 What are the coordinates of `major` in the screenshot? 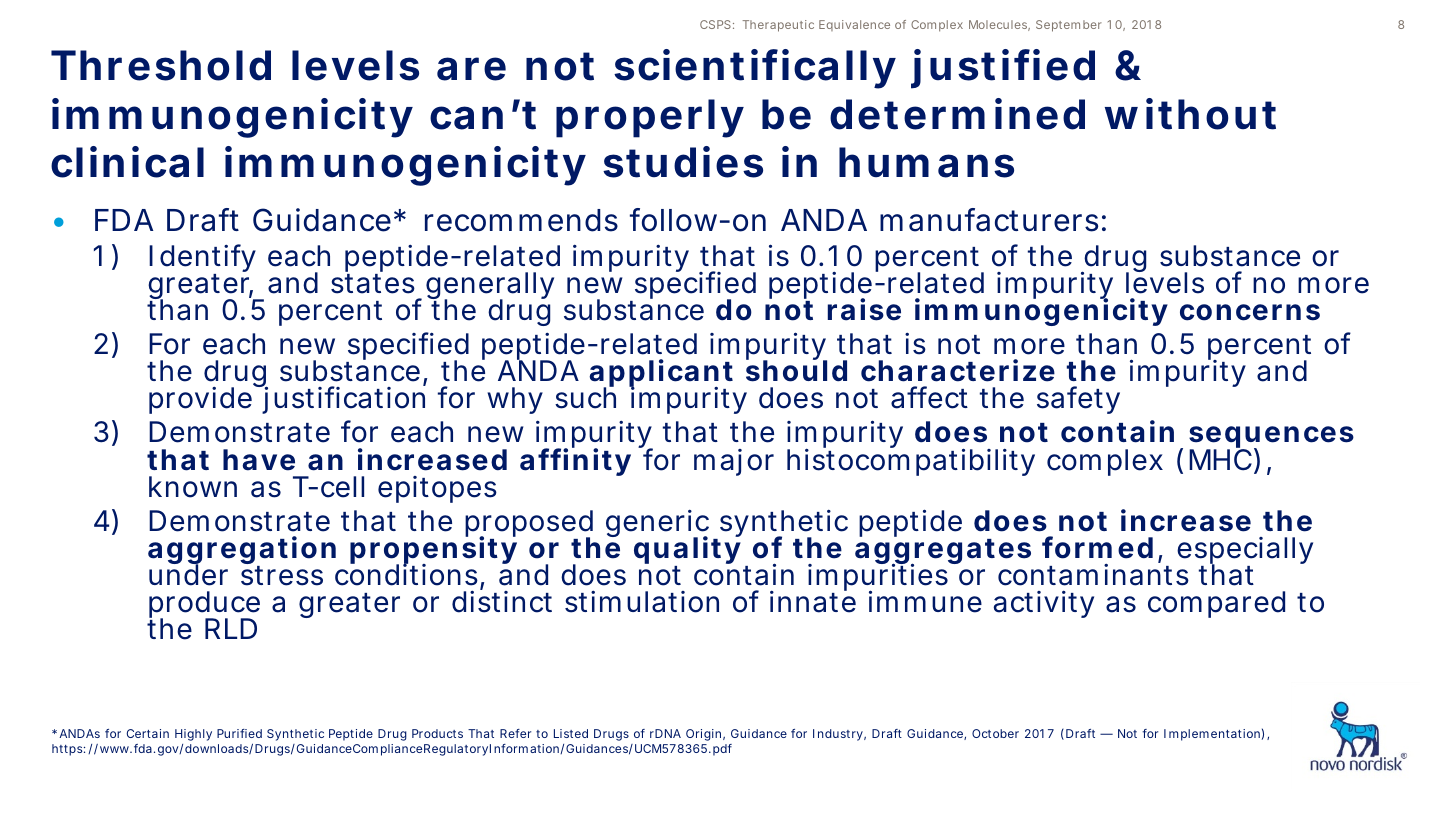 It's located at (734, 462).
